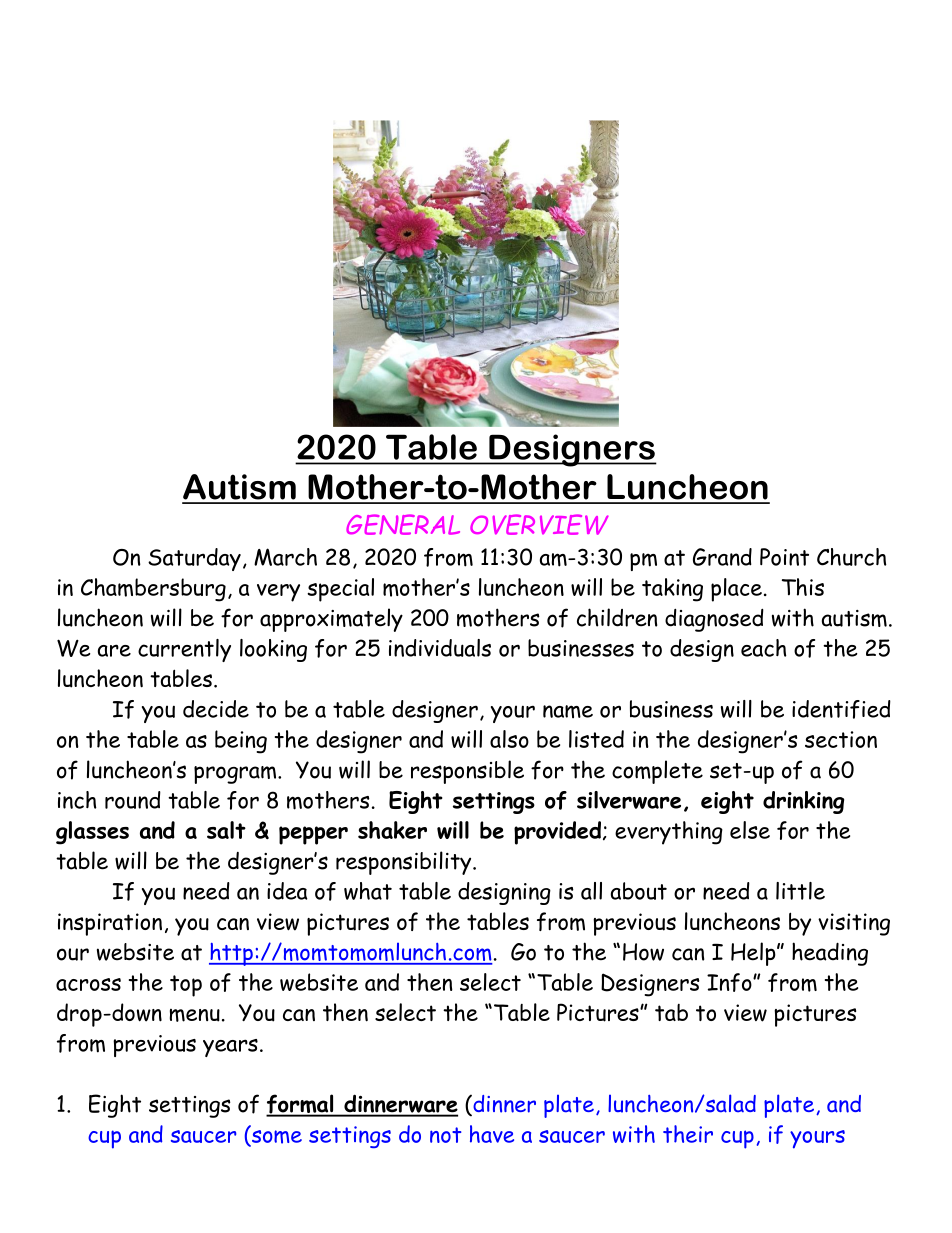 Image resolution: width=952 pixels, height=1233 pixels. I want to click on Point, so click(784, 557).
